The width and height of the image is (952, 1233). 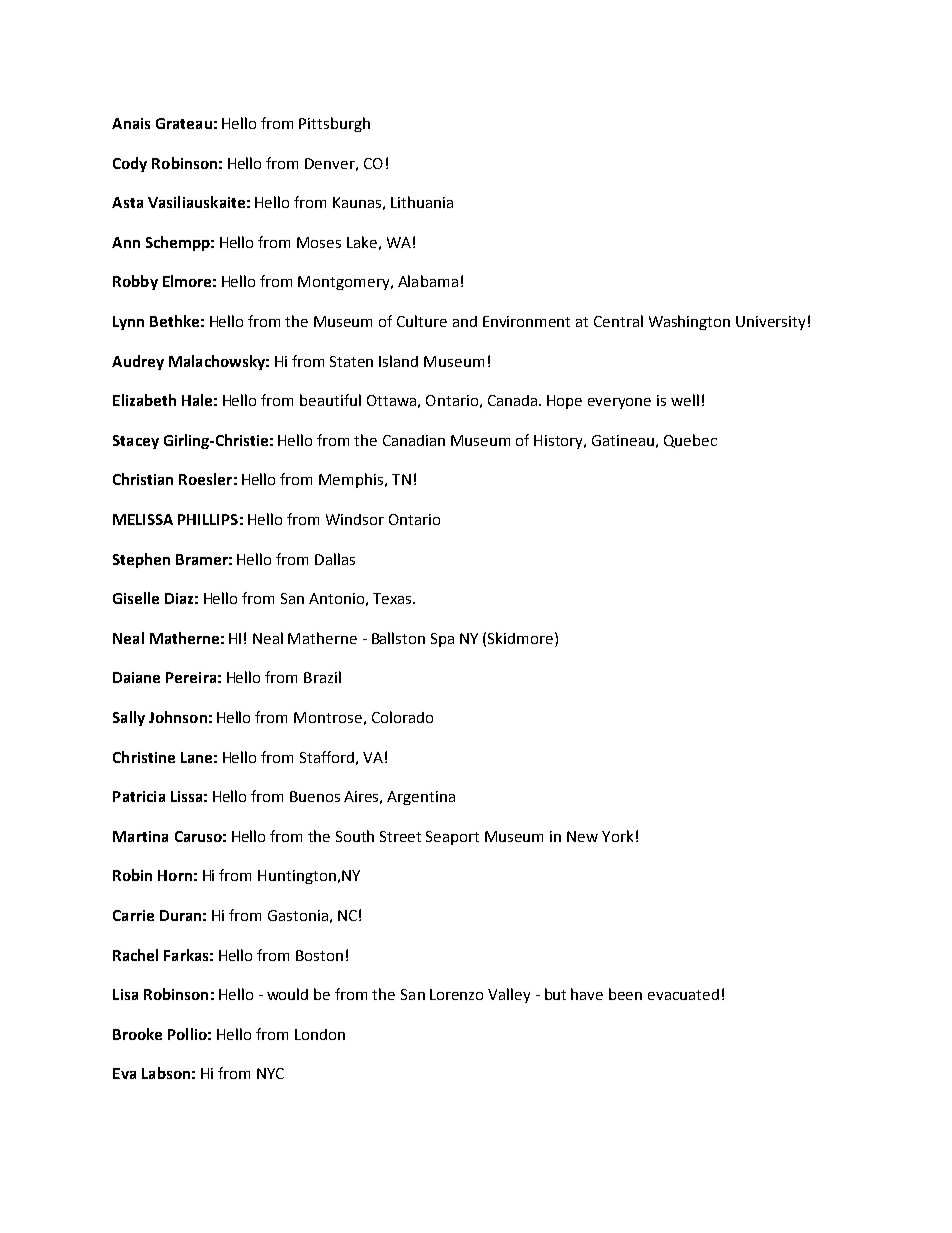 I want to click on Washington, so click(x=689, y=322).
